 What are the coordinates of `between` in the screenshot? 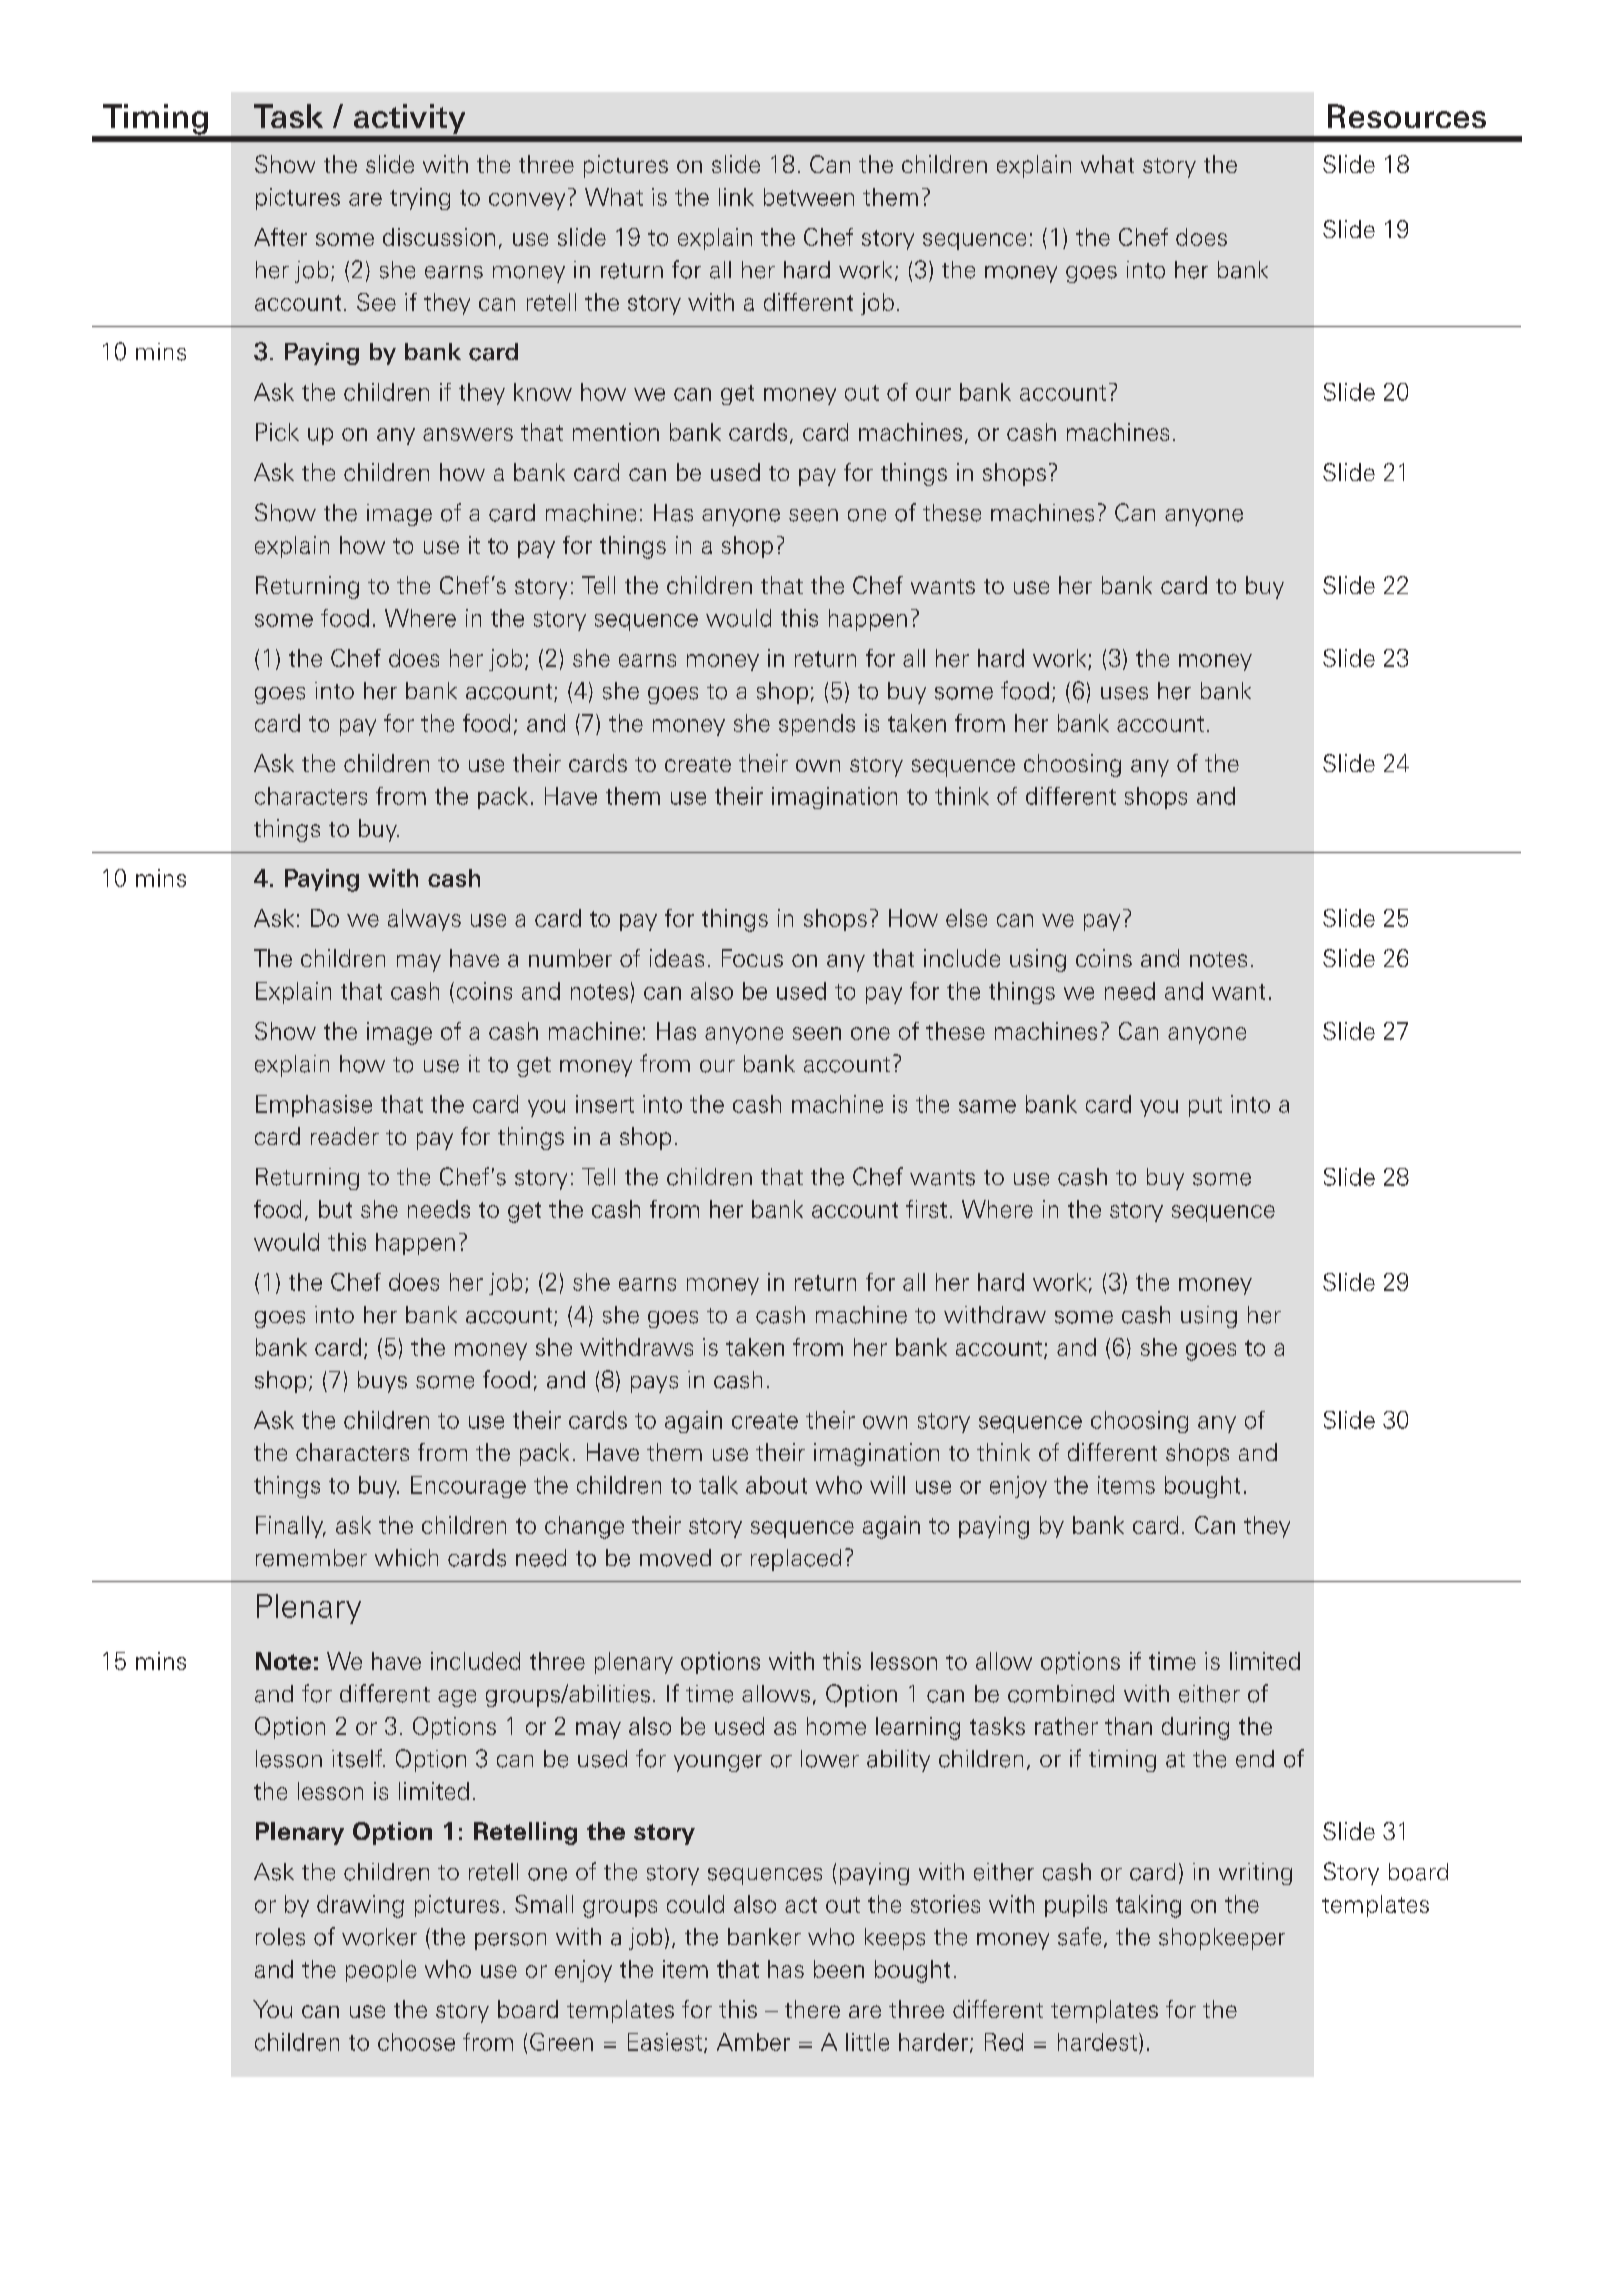 It's located at (809, 197).
